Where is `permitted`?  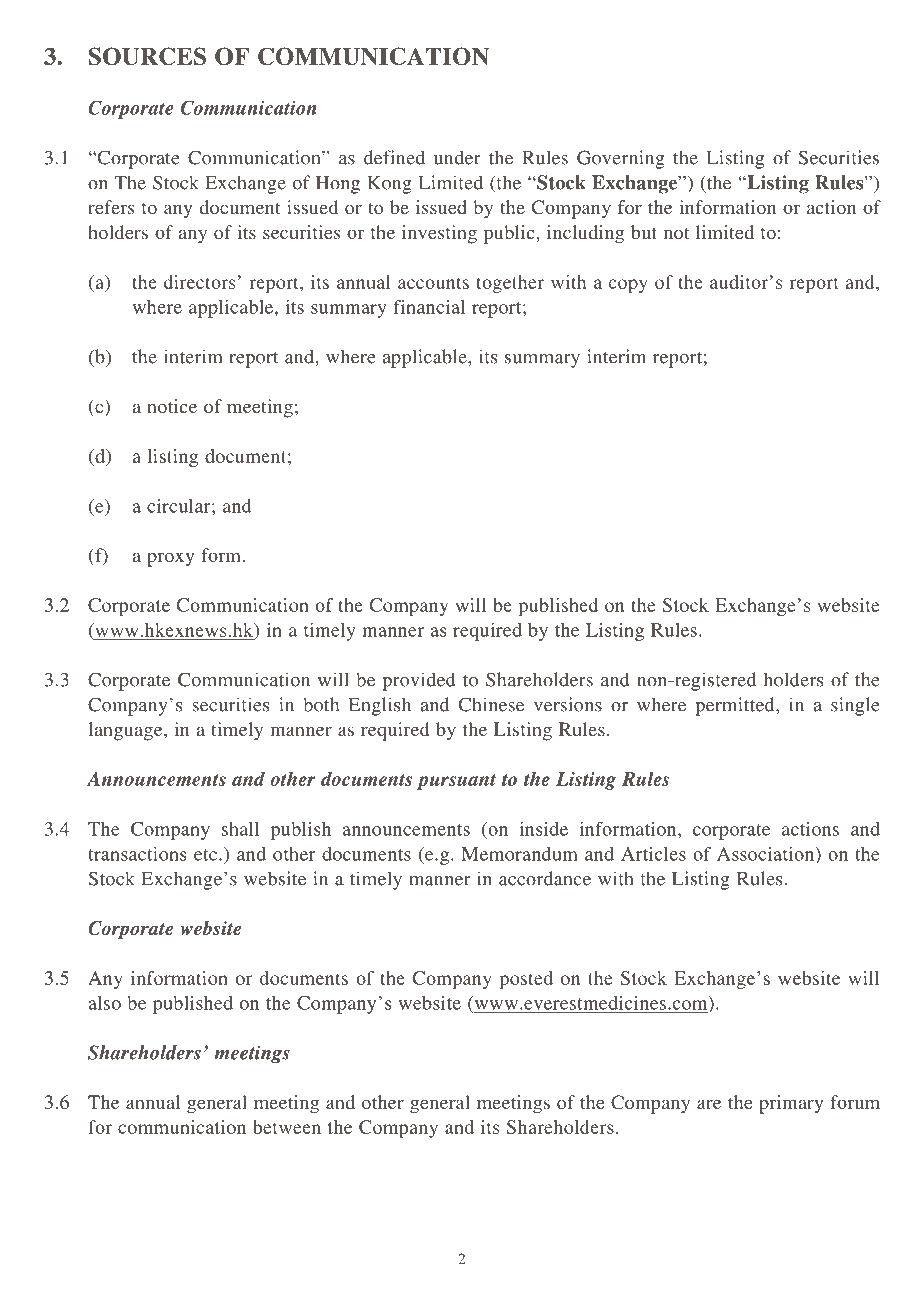
permitted is located at coordinates (736, 706).
